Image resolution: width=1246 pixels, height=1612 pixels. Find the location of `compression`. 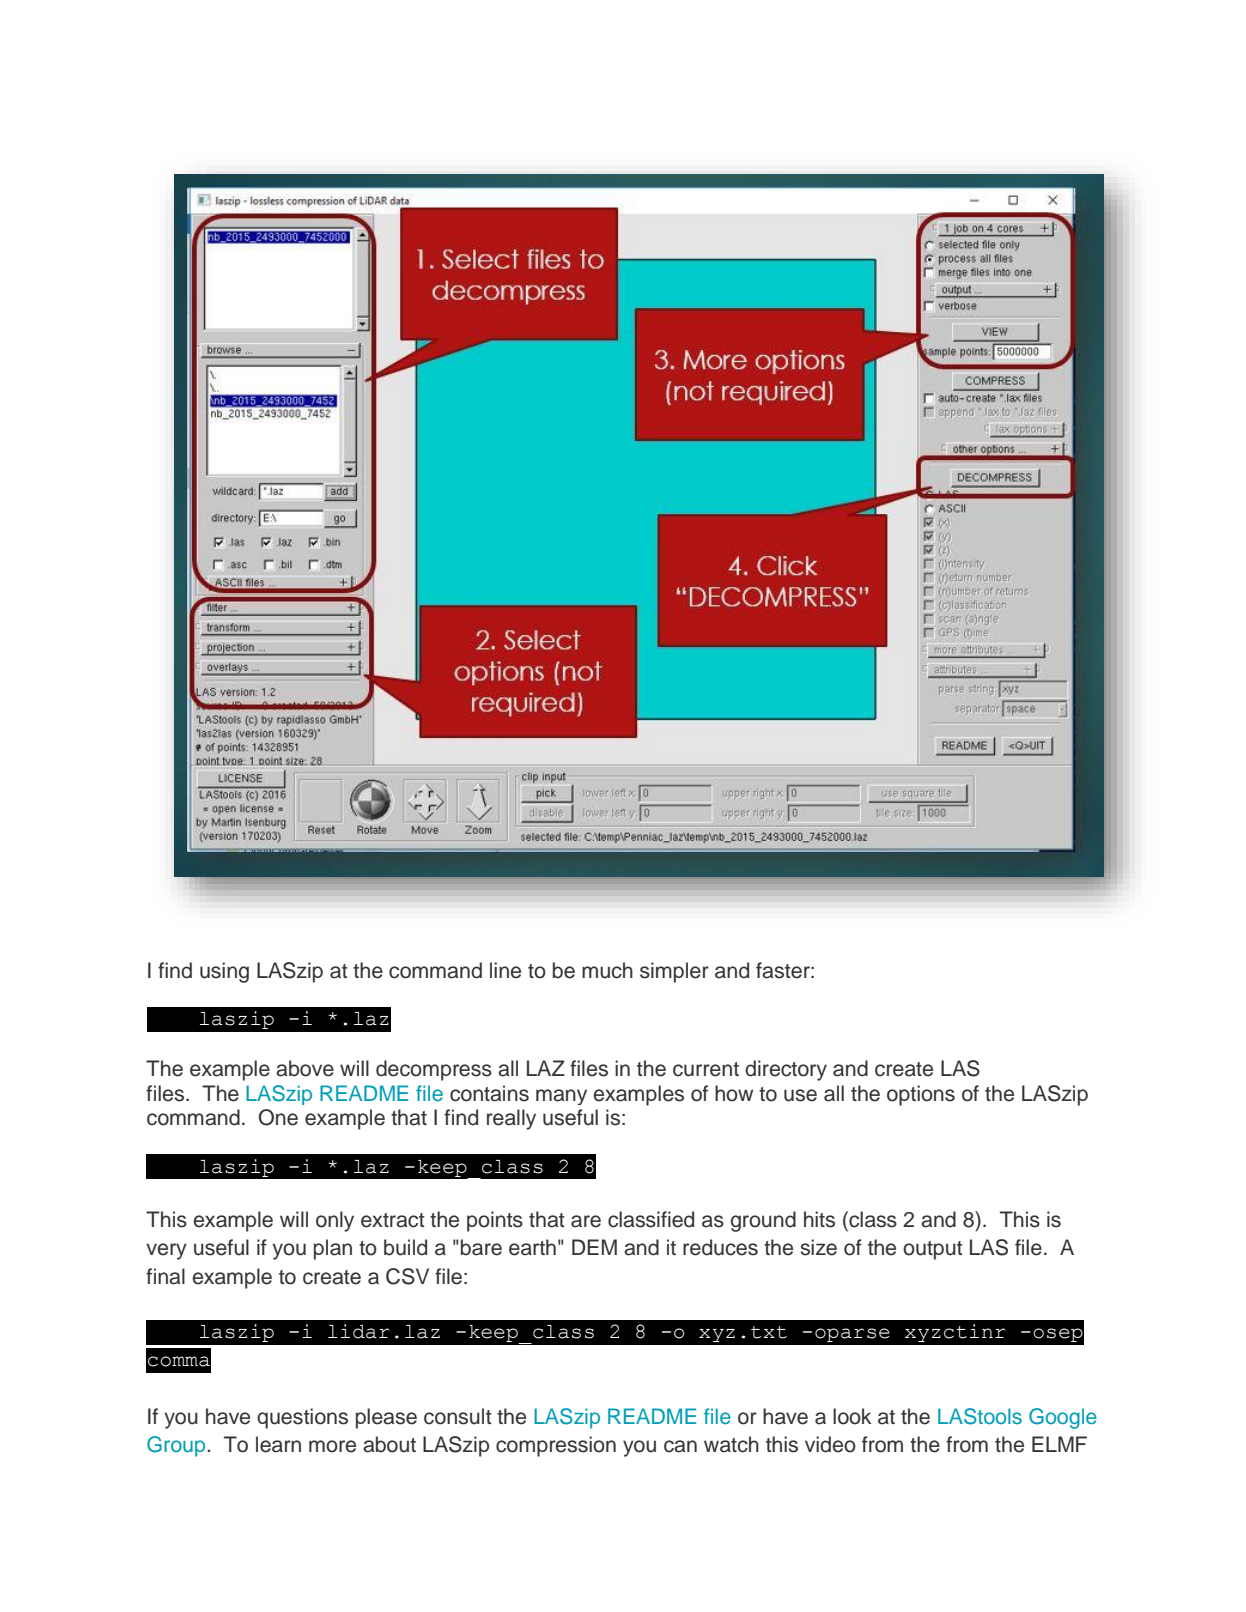

compression is located at coordinates (556, 1446).
